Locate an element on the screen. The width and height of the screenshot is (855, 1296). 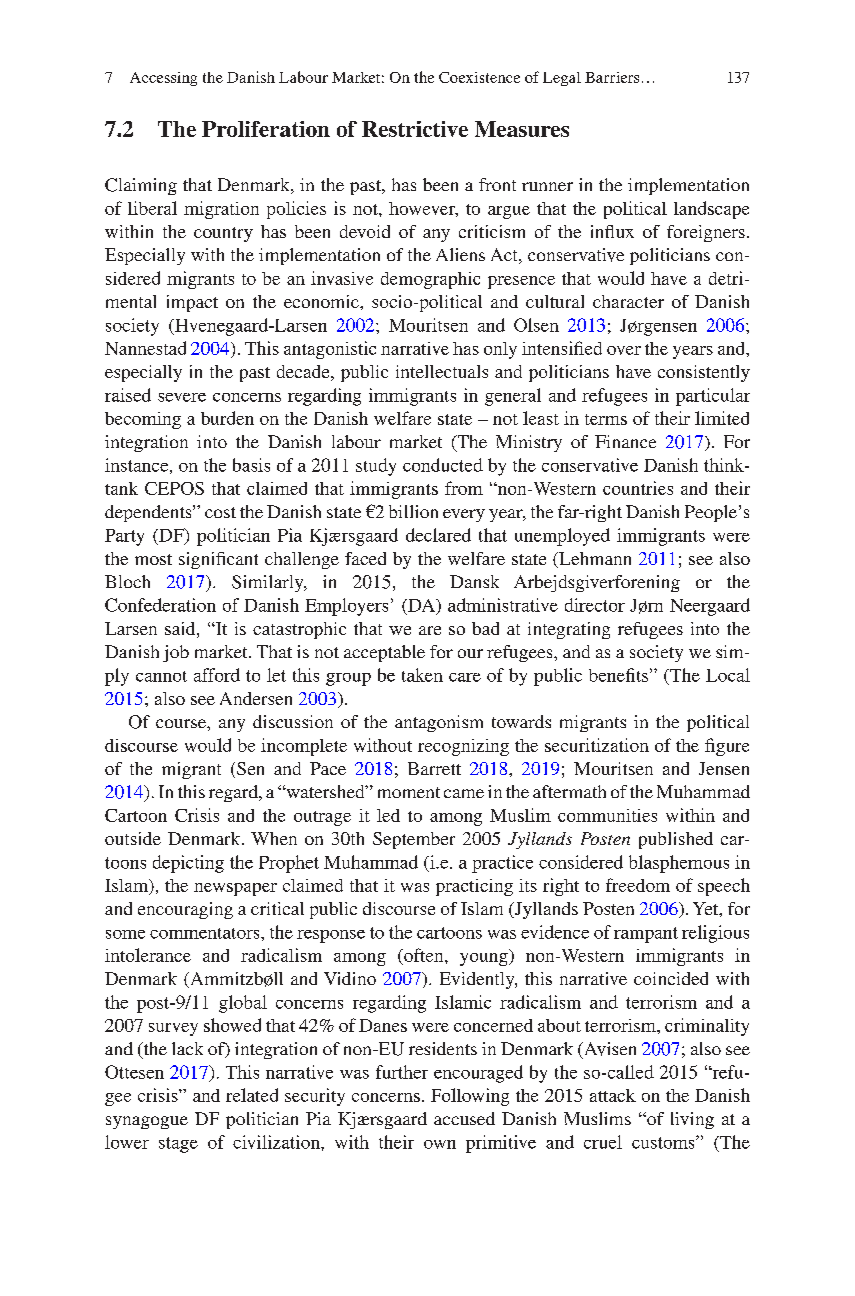
stage is located at coordinates (178, 1145).
